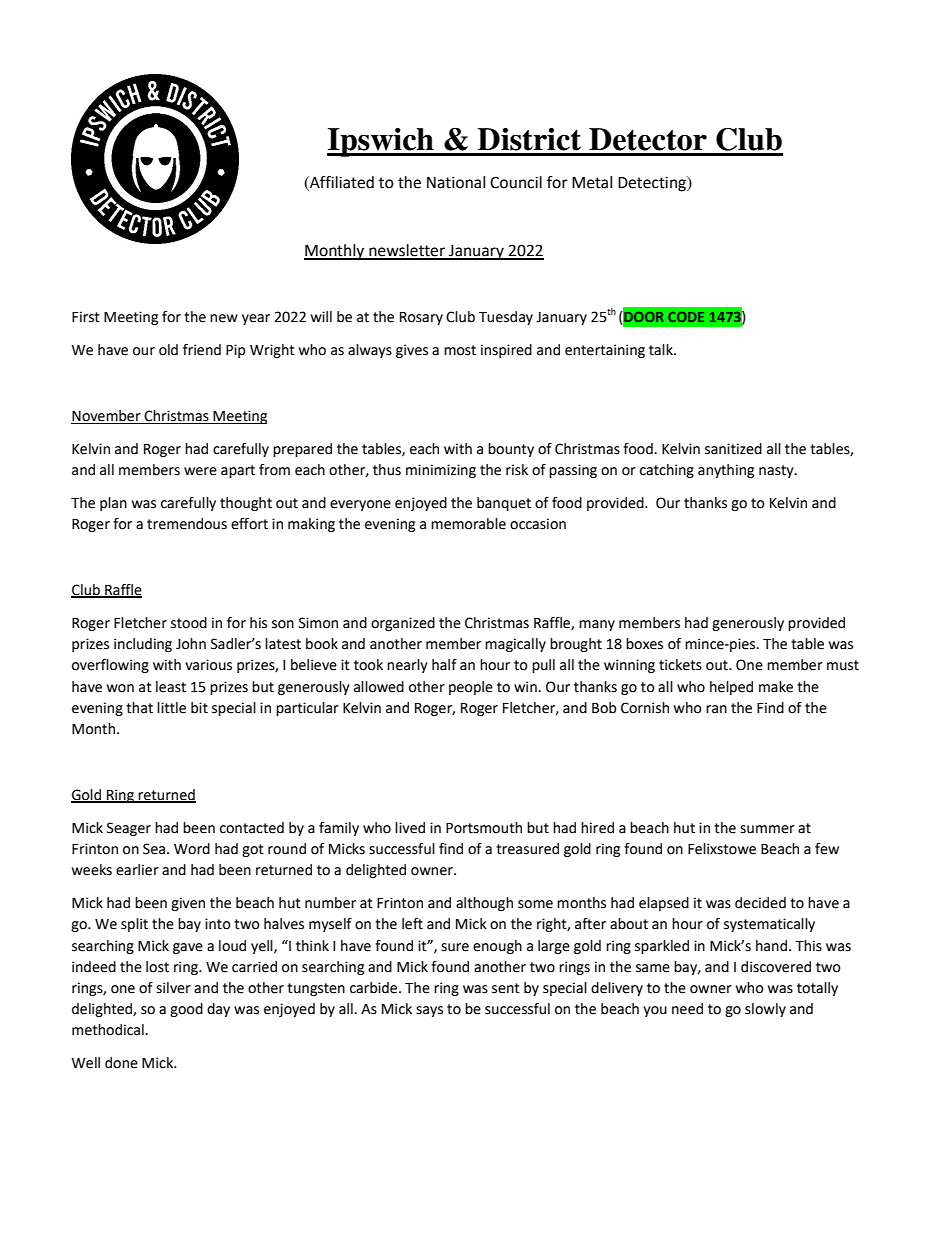 The width and height of the image is (952, 1233). What do you see at coordinates (381, 142) in the image?
I see `Ipswich` at bounding box center [381, 142].
